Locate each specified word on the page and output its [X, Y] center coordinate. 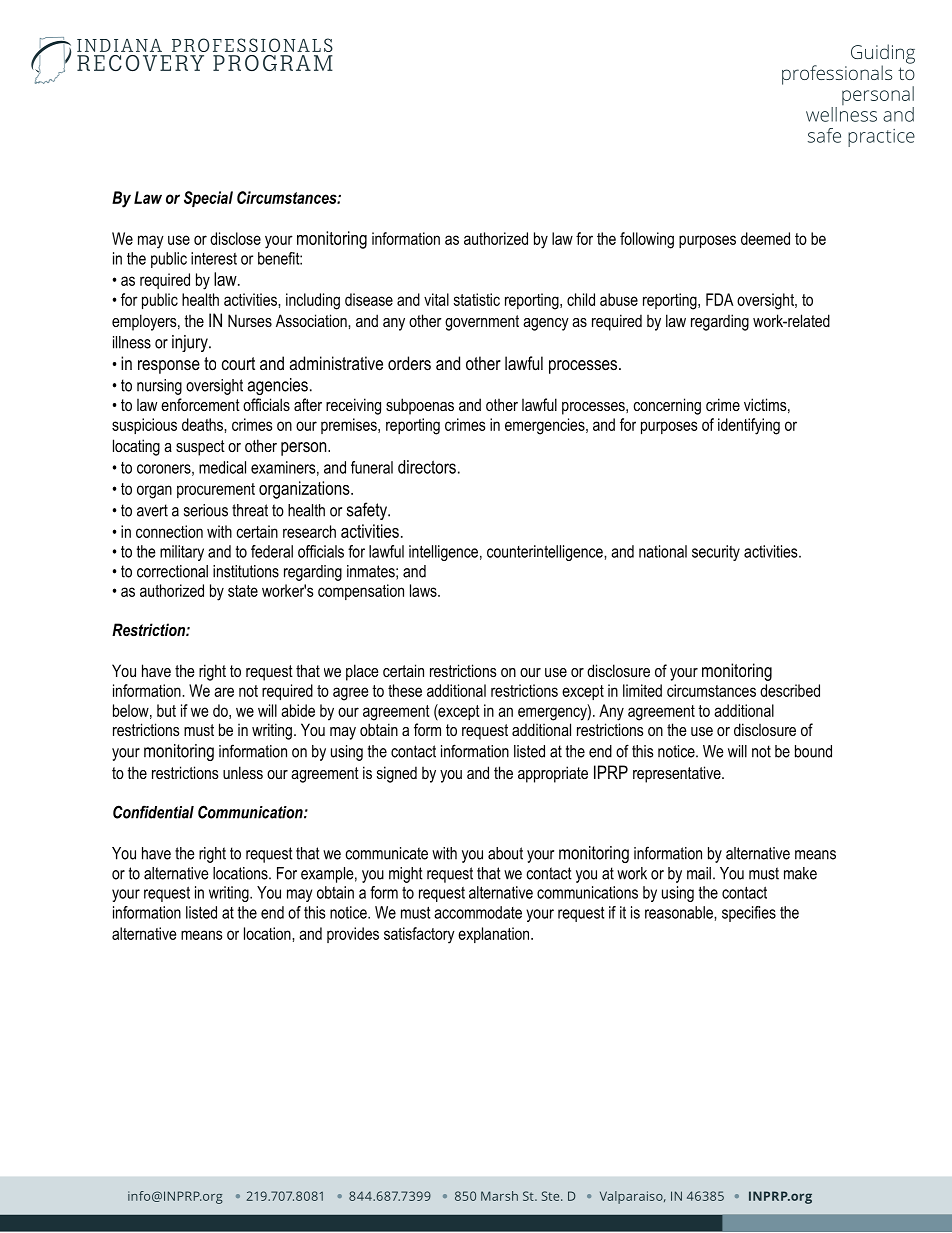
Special [208, 199]
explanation [495, 935]
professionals [837, 75]
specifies [749, 914]
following [647, 240]
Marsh [499, 1196]
